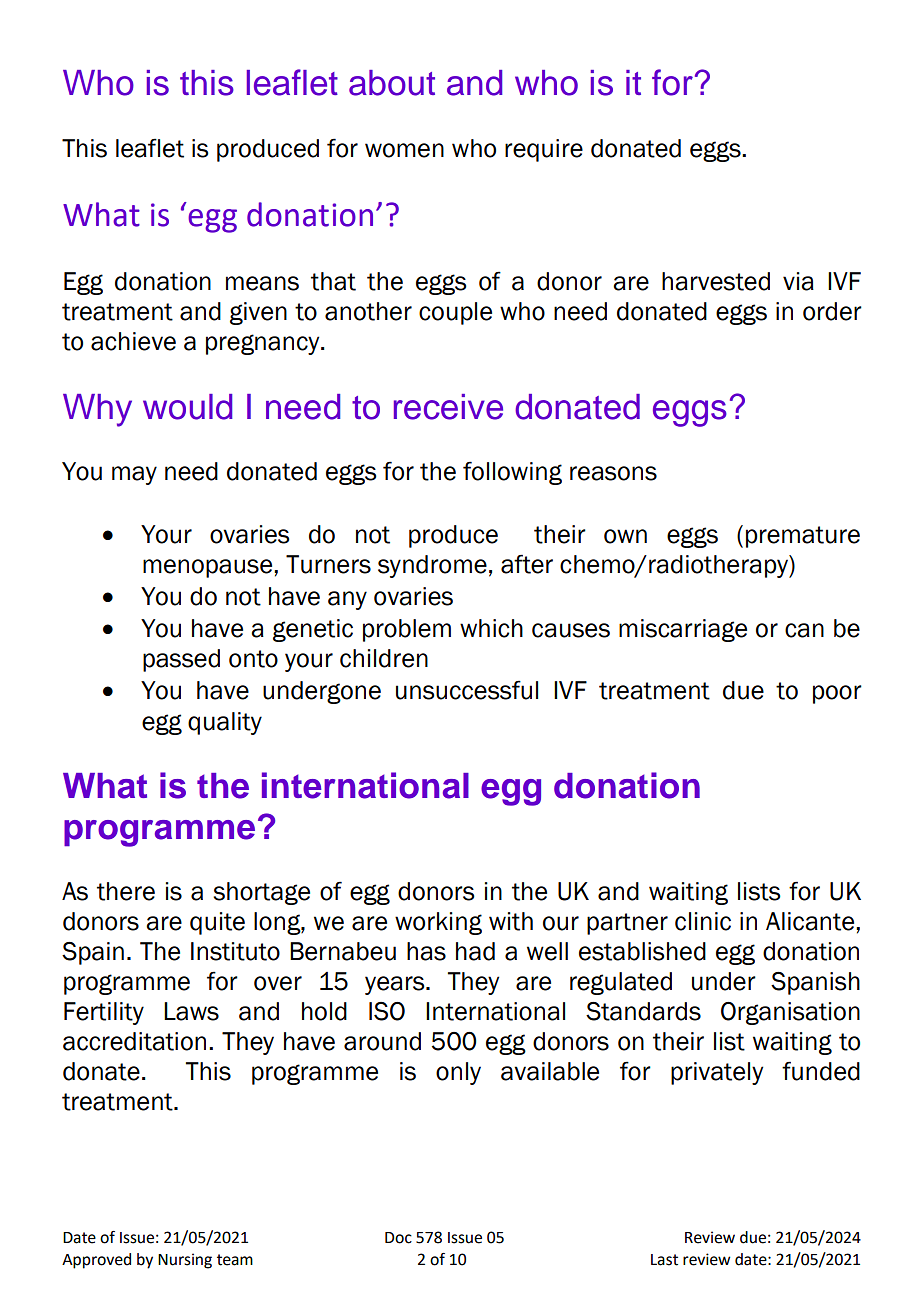  I want to click on Last, so click(664, 1260).
